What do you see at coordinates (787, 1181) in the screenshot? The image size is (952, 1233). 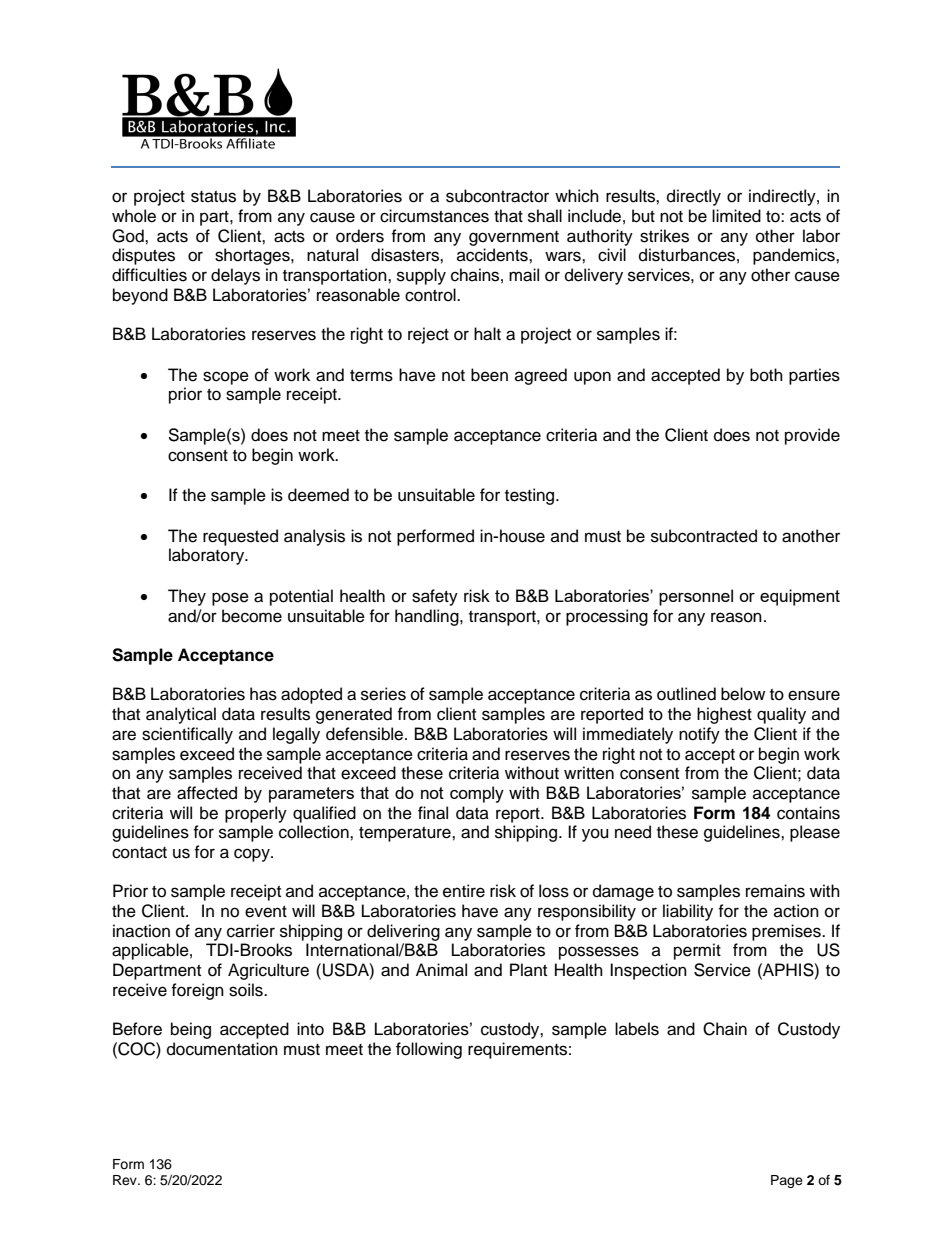 I see `Page` at bounding box center [787, 1181].
